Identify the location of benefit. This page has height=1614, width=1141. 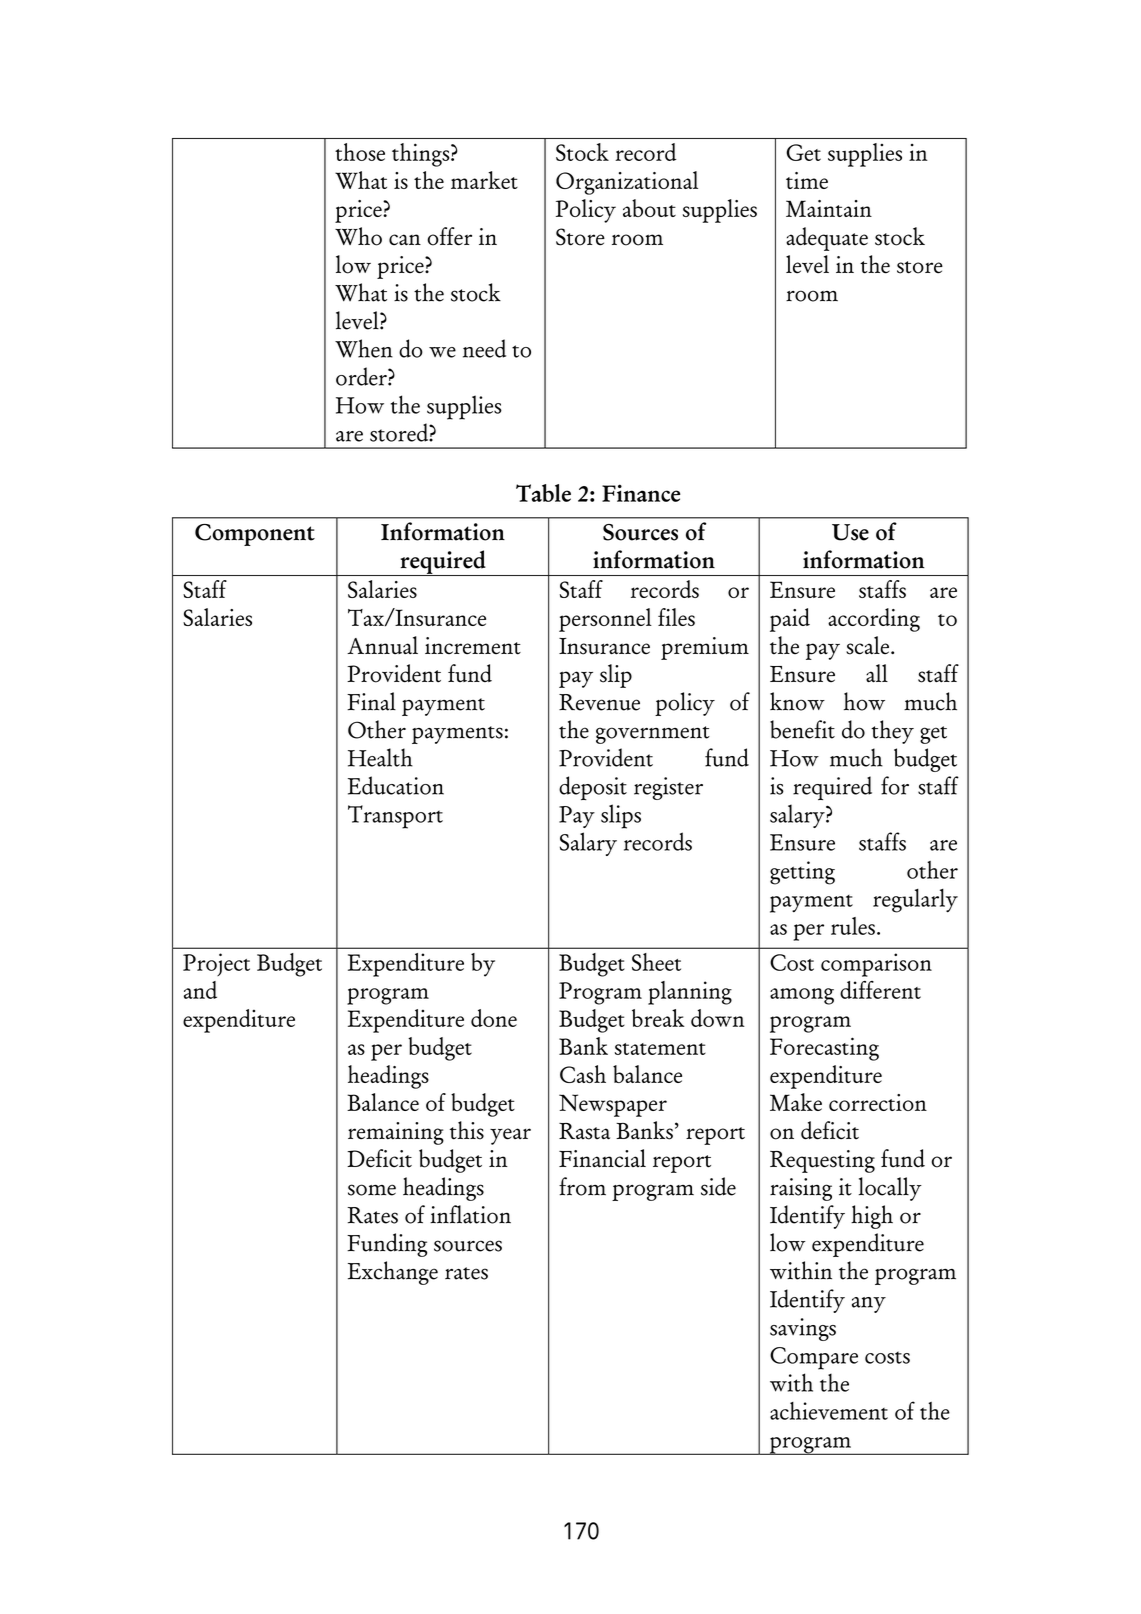
(802, 729).
